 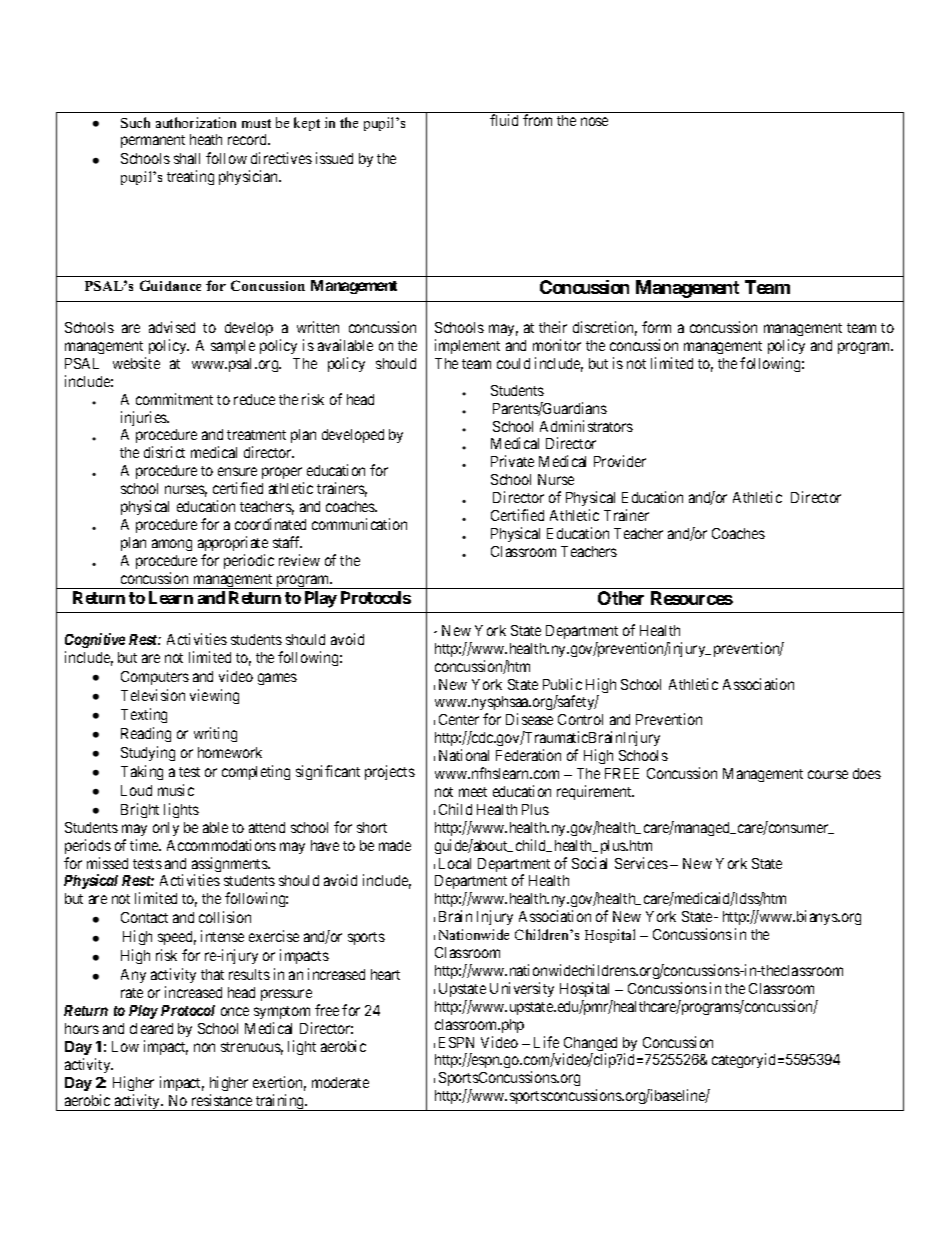 I want to click on district, so click(x=164, y=452).
